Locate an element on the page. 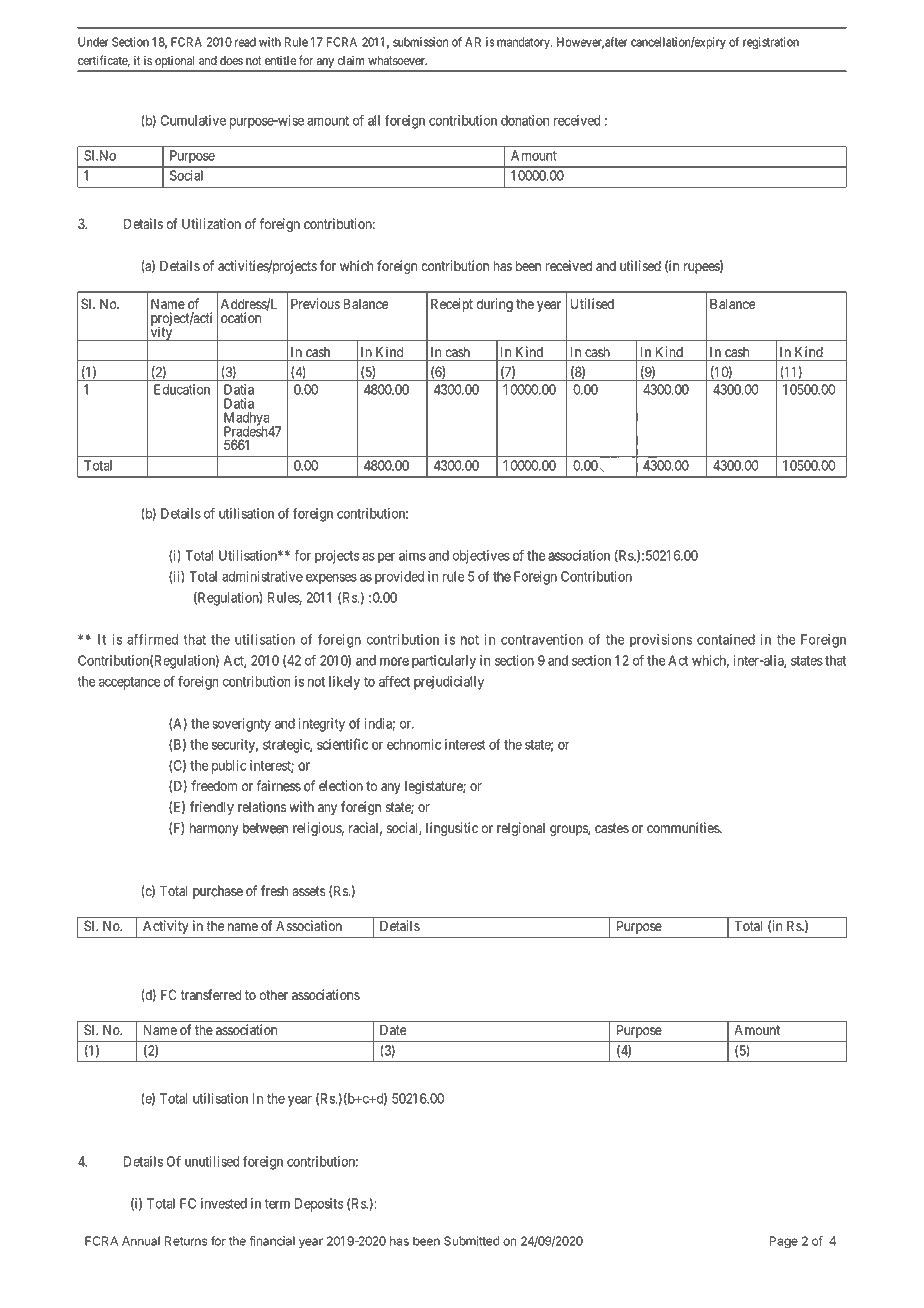 This document has height=1308, width=924. submission is located at coordinates (420, 42).
